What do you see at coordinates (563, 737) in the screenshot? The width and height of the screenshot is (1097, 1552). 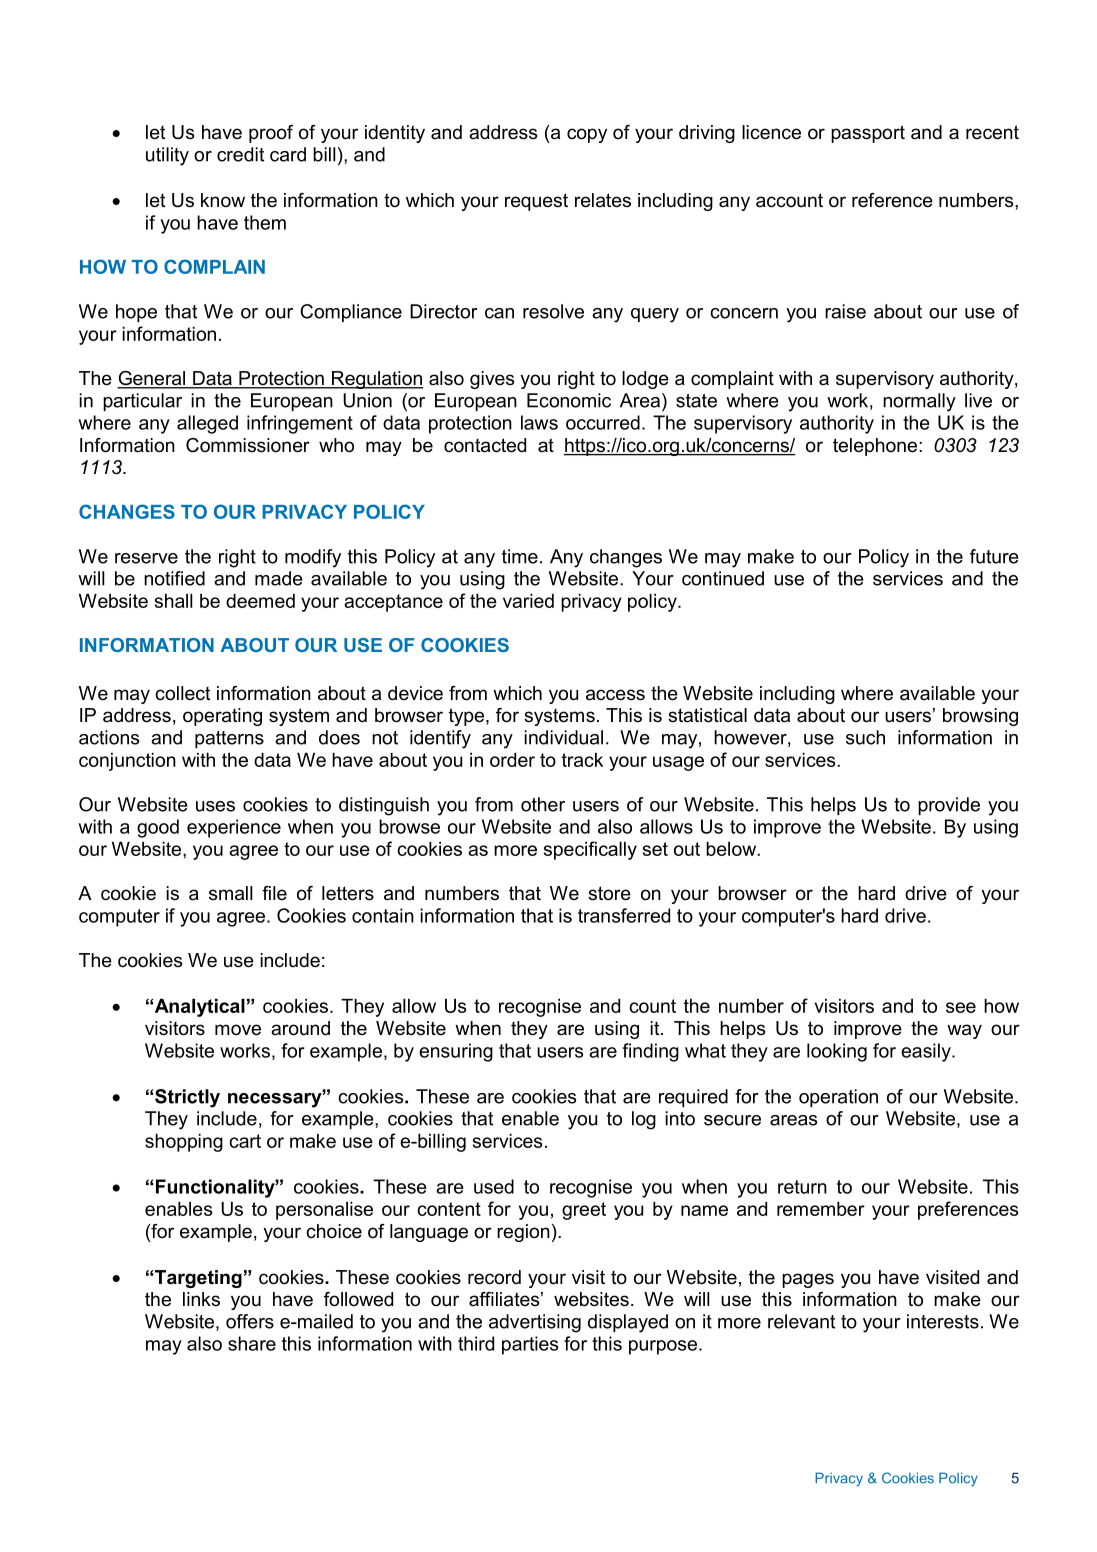 I see `individual` at bounding box center [563, 737].
